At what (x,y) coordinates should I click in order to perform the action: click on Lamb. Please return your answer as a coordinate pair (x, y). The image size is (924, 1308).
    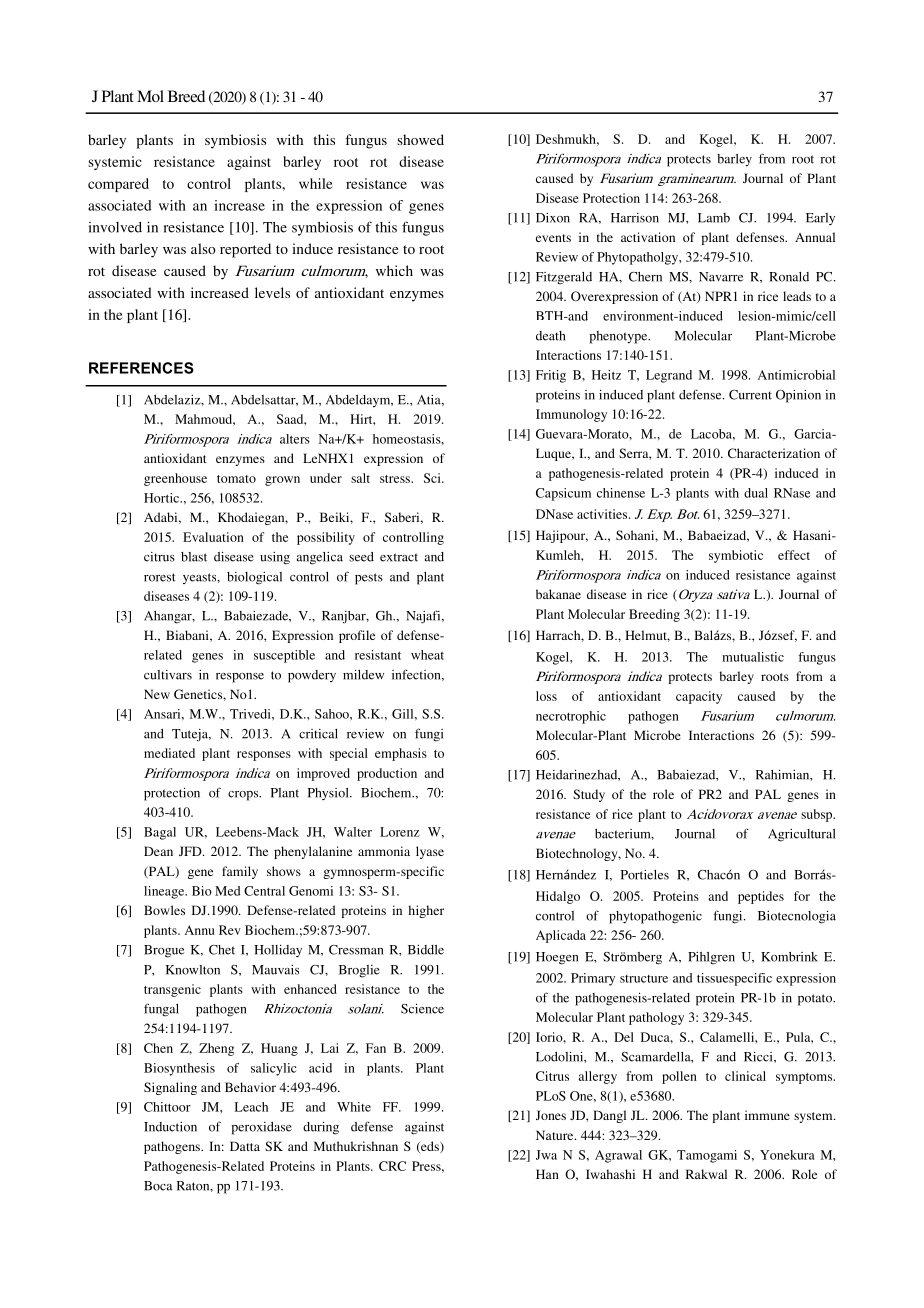
    Looking at the image, I should click on (714, 218).
